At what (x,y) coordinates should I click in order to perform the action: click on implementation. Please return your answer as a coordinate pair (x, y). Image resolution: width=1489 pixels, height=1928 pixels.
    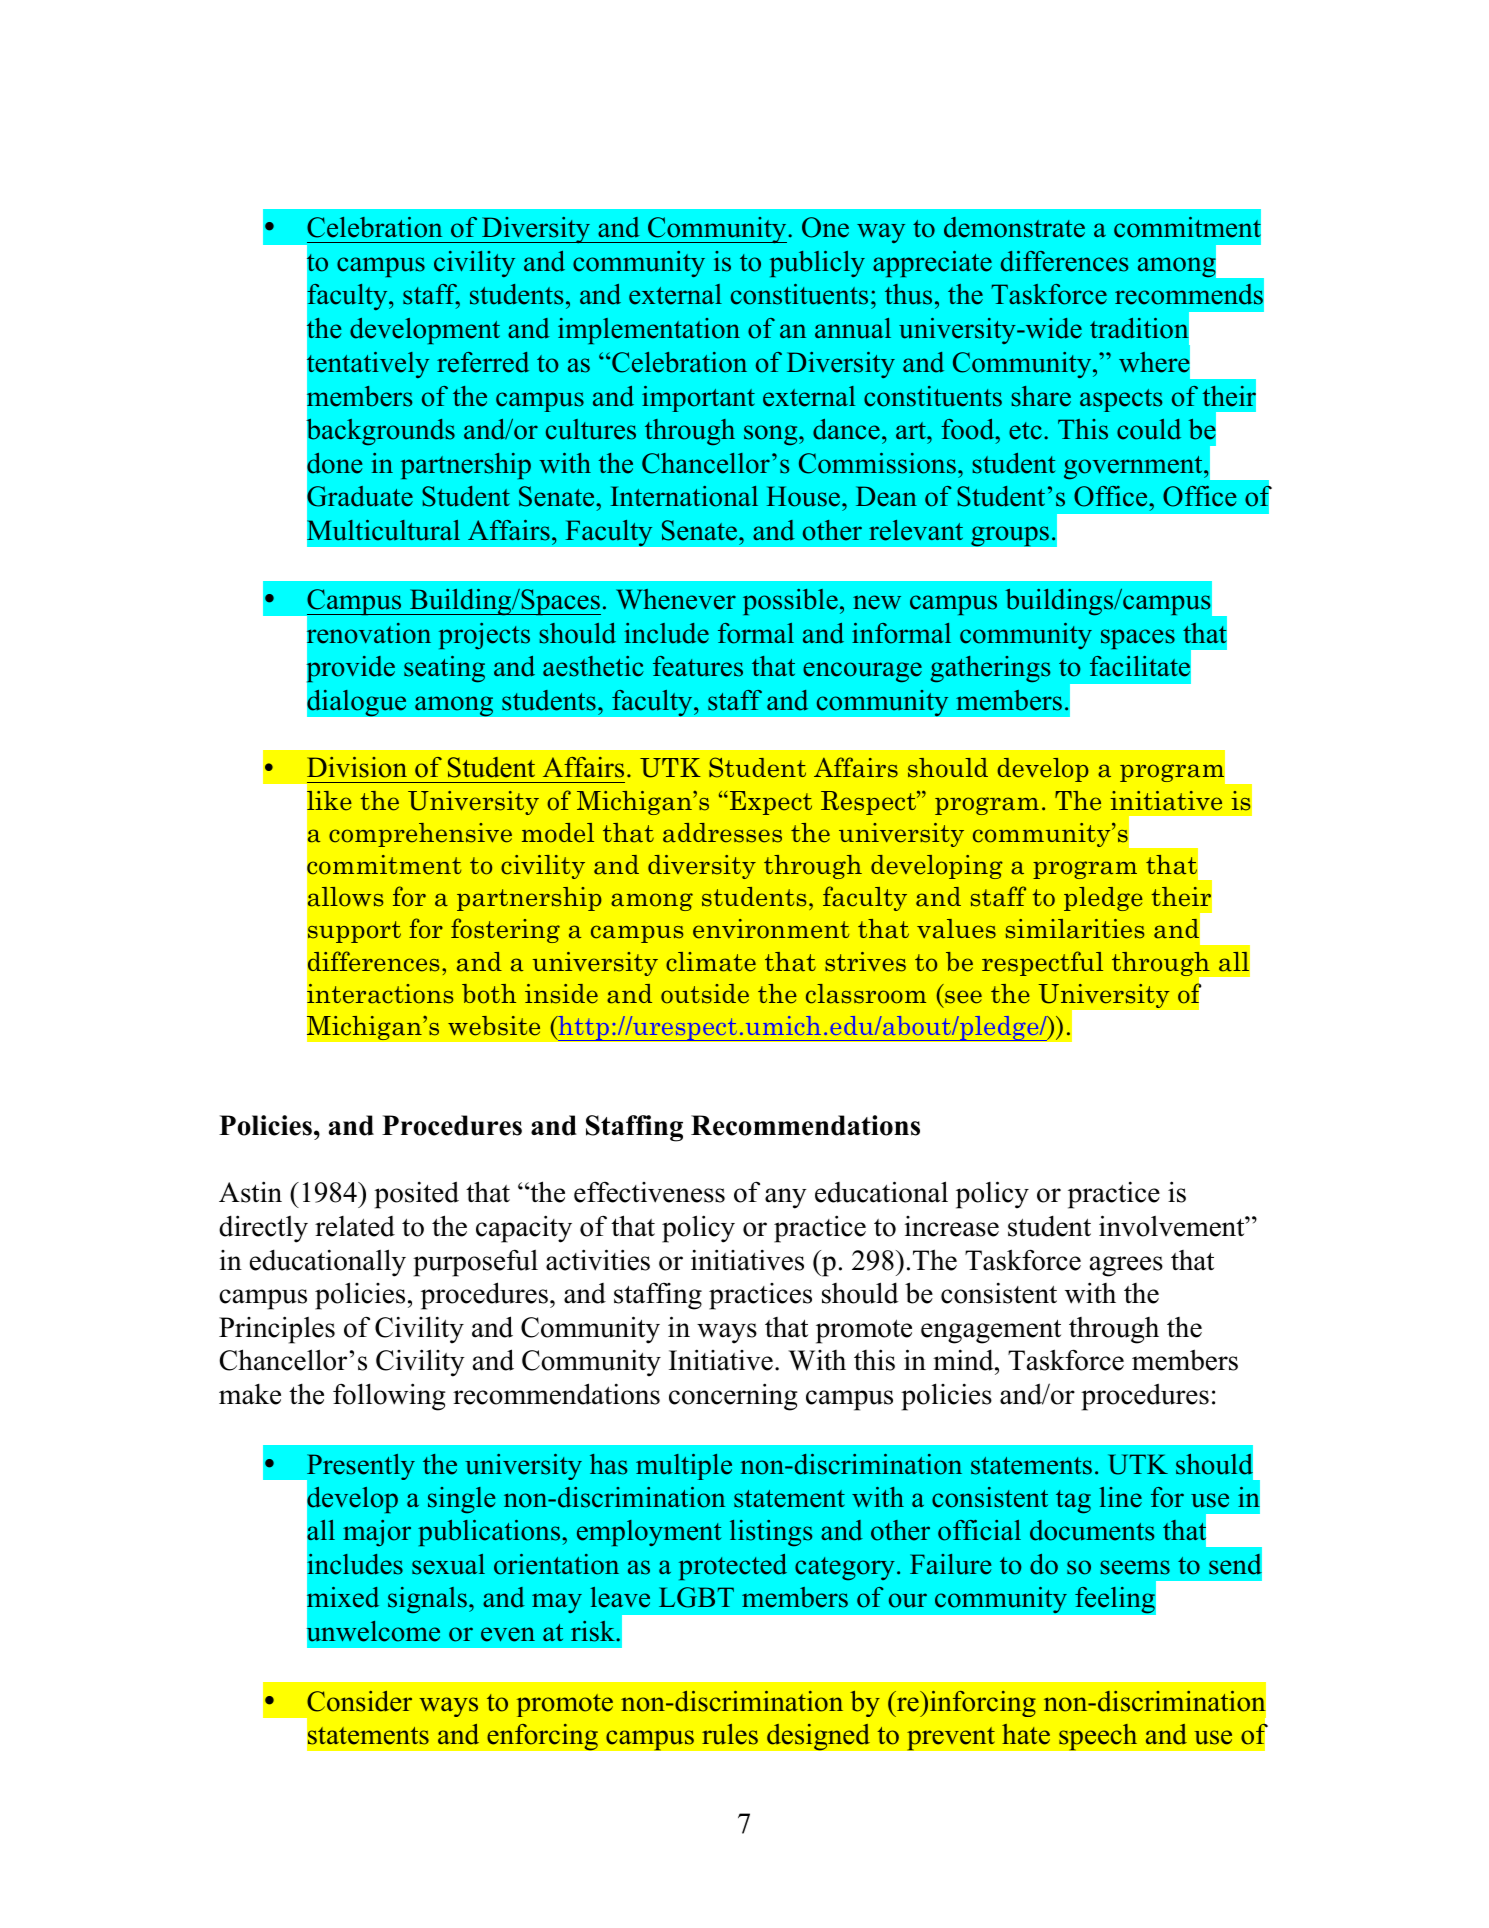
    Looking at the image, I should click on (649, 331).
